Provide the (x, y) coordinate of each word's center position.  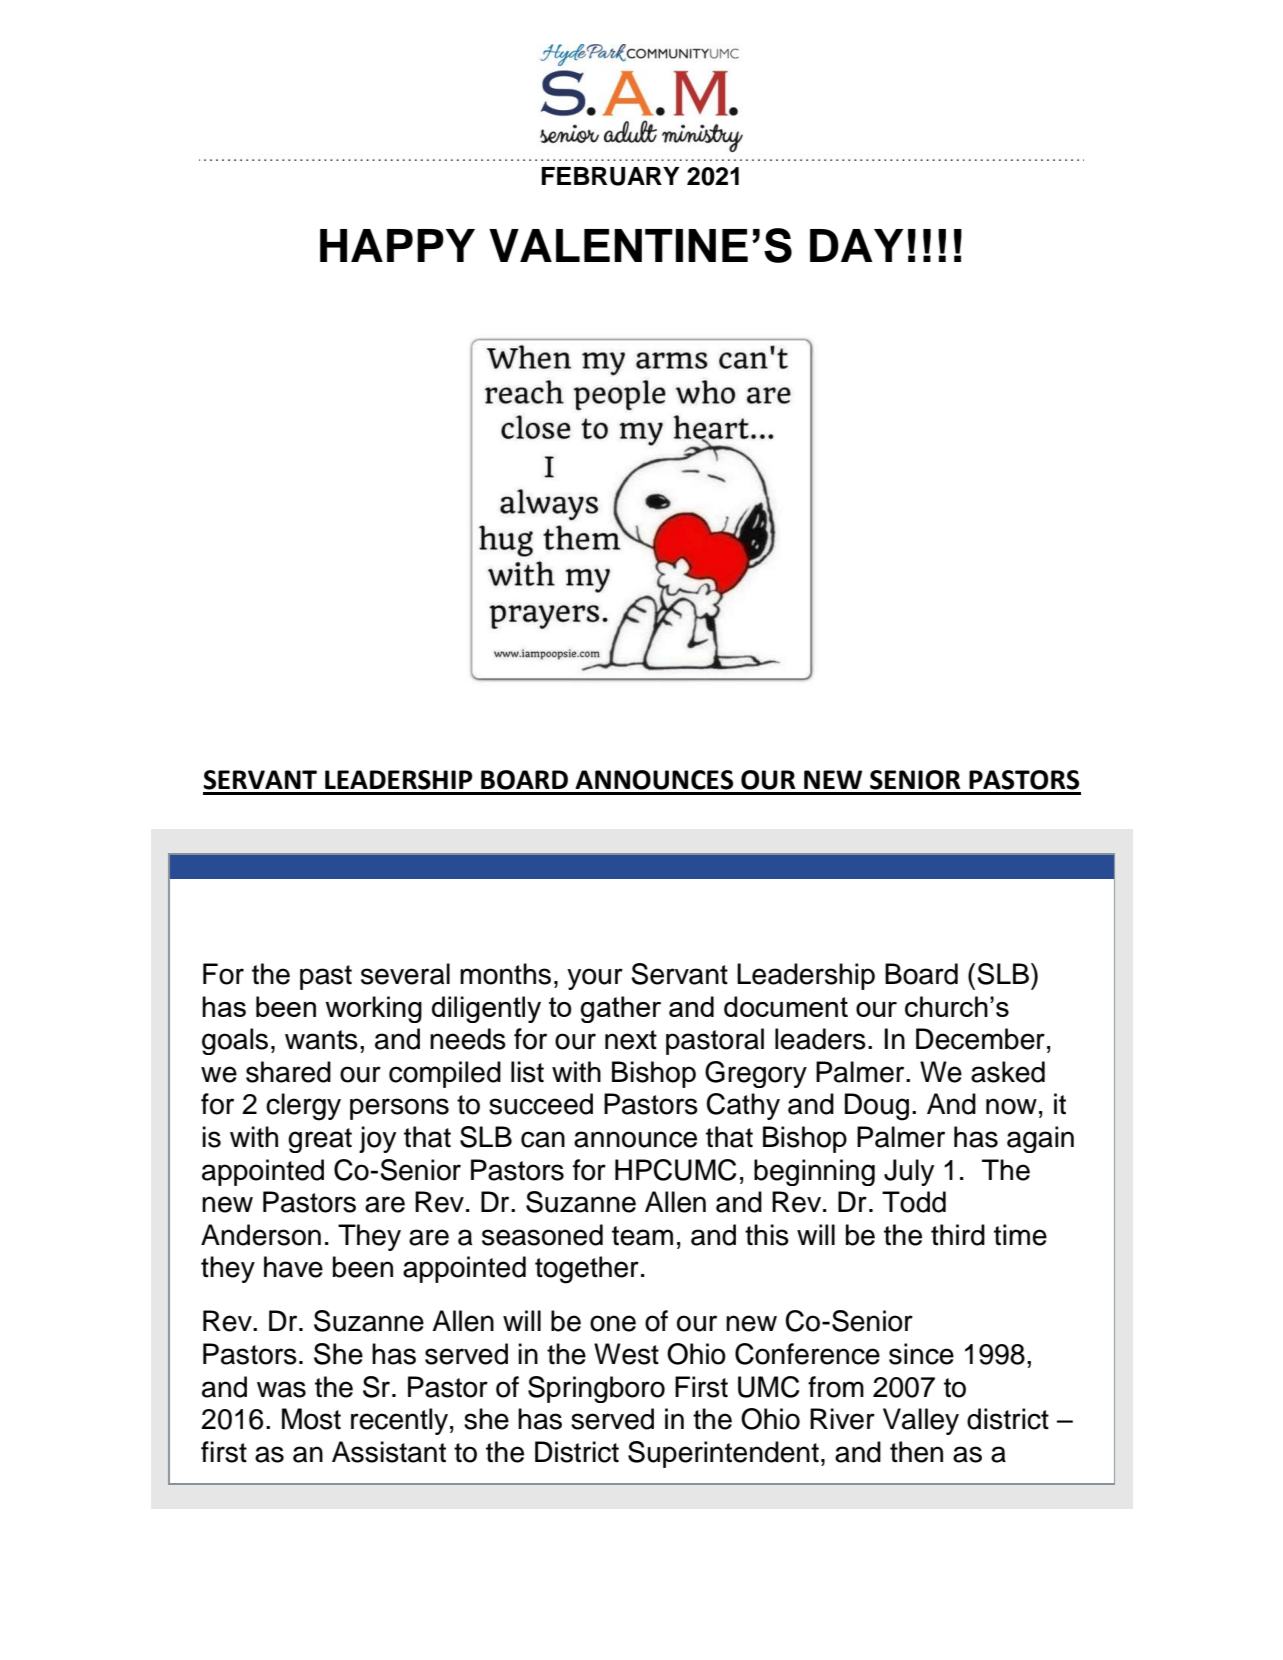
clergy (303, 1107)
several (405, 974)
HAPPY (397, 245)
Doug (877, 1107)
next (631, 1040)
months (505, 974)
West (626, 1354)
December (980, 1039)
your (595, 979)
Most (311, 1419)
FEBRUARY (610, 176)
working (373, 1009)
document (786, 1006)
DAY (857, 245)
